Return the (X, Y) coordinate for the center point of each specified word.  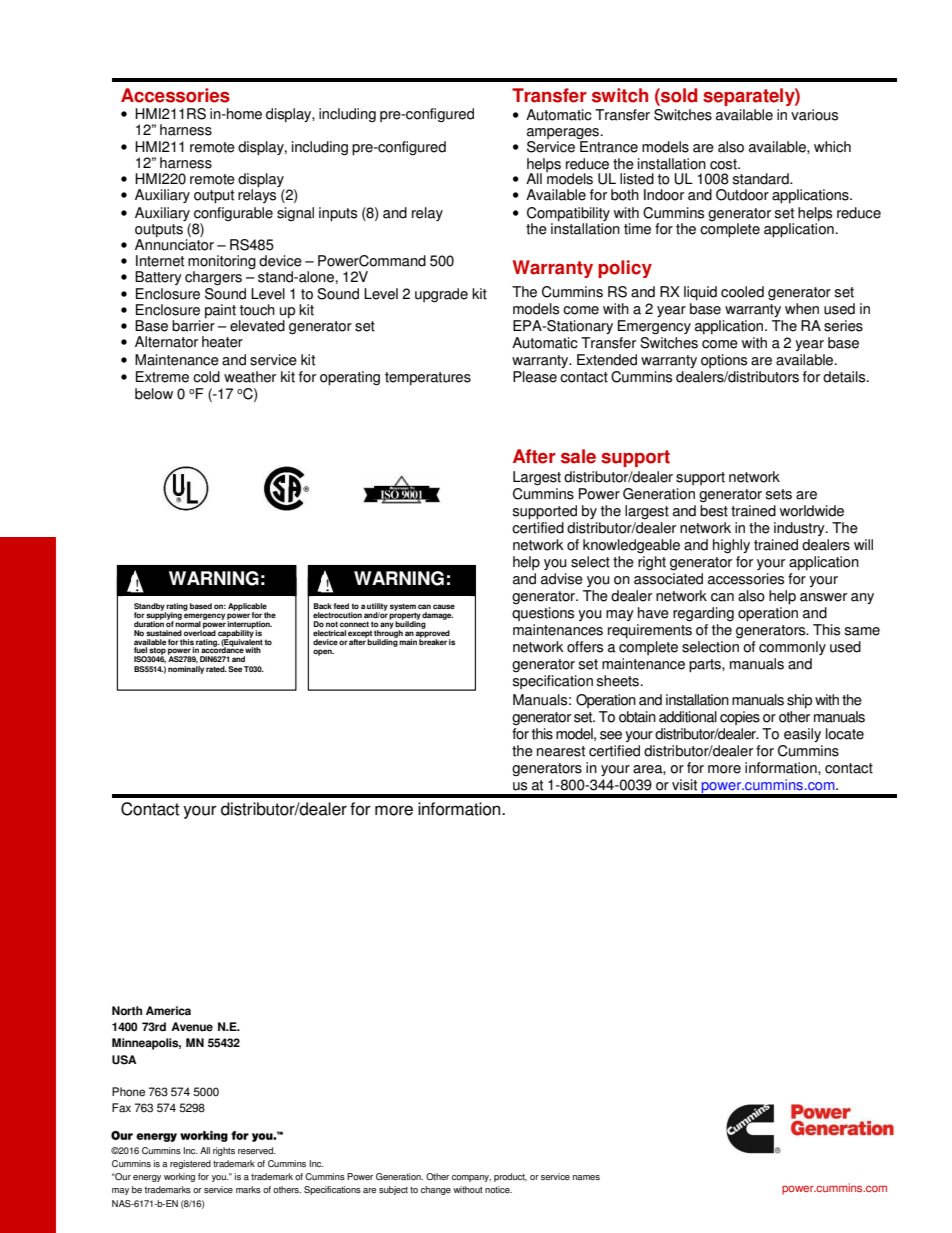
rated (216, 669)
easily (802, 735)
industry (800, 529)
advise (562, 579)
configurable (233, 215)
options (724, 361)
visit (684, 785)
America (168, 1011)
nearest (561, 751)
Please (535, 377)
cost (724, 164)
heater (222, 342)
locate (845, 734)
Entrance (608, 146)
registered (190, 1164)
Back (323, 606)
